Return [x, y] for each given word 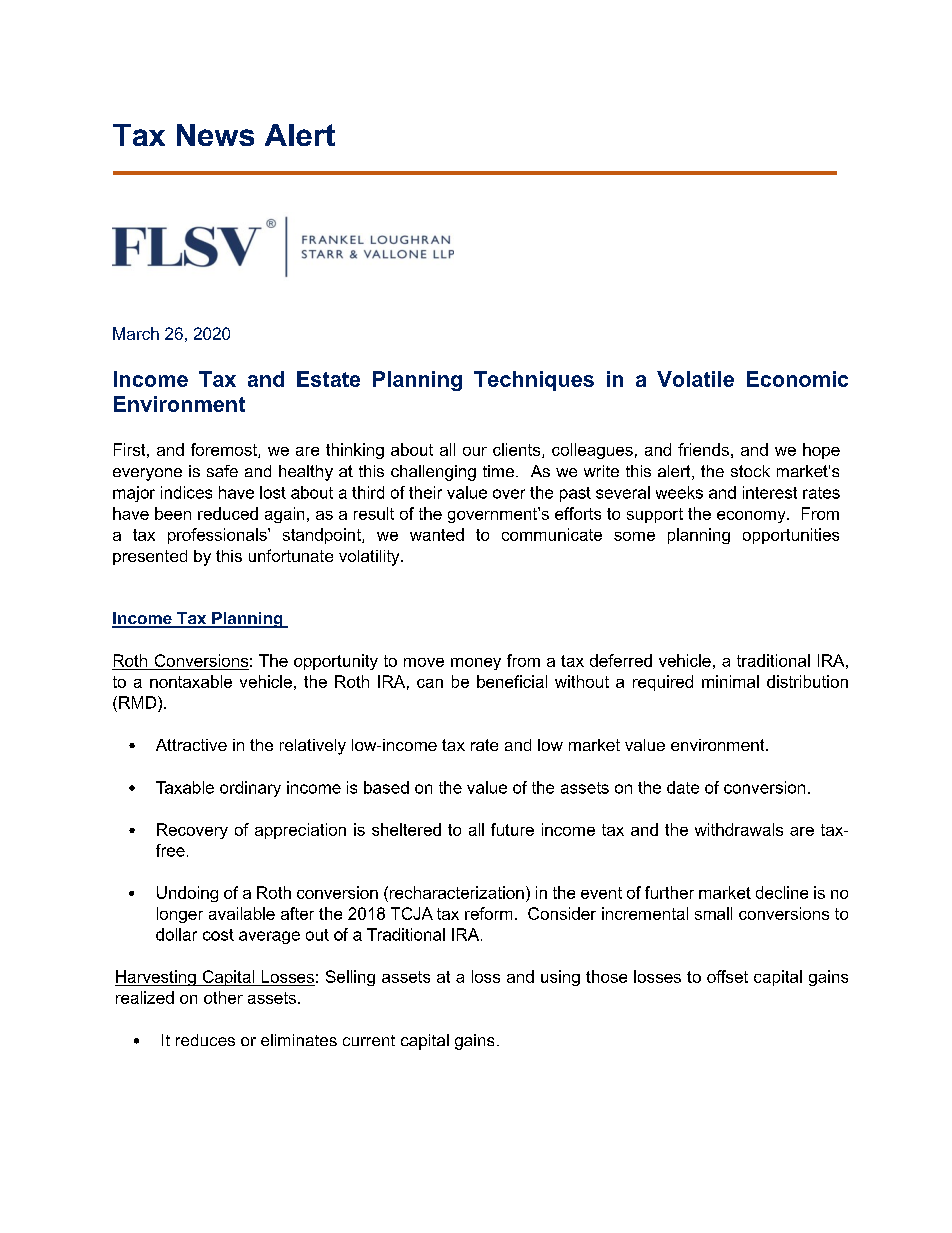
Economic [797, 379]
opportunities [791, 536]
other [223, 997]
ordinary [250, 789]
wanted [437, 534]
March [136, 333]
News [215, 135]
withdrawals [739, 829]
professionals [218, 536]
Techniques [534, 381]
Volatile [695, 379]
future [512, 829]
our [475, 451]
